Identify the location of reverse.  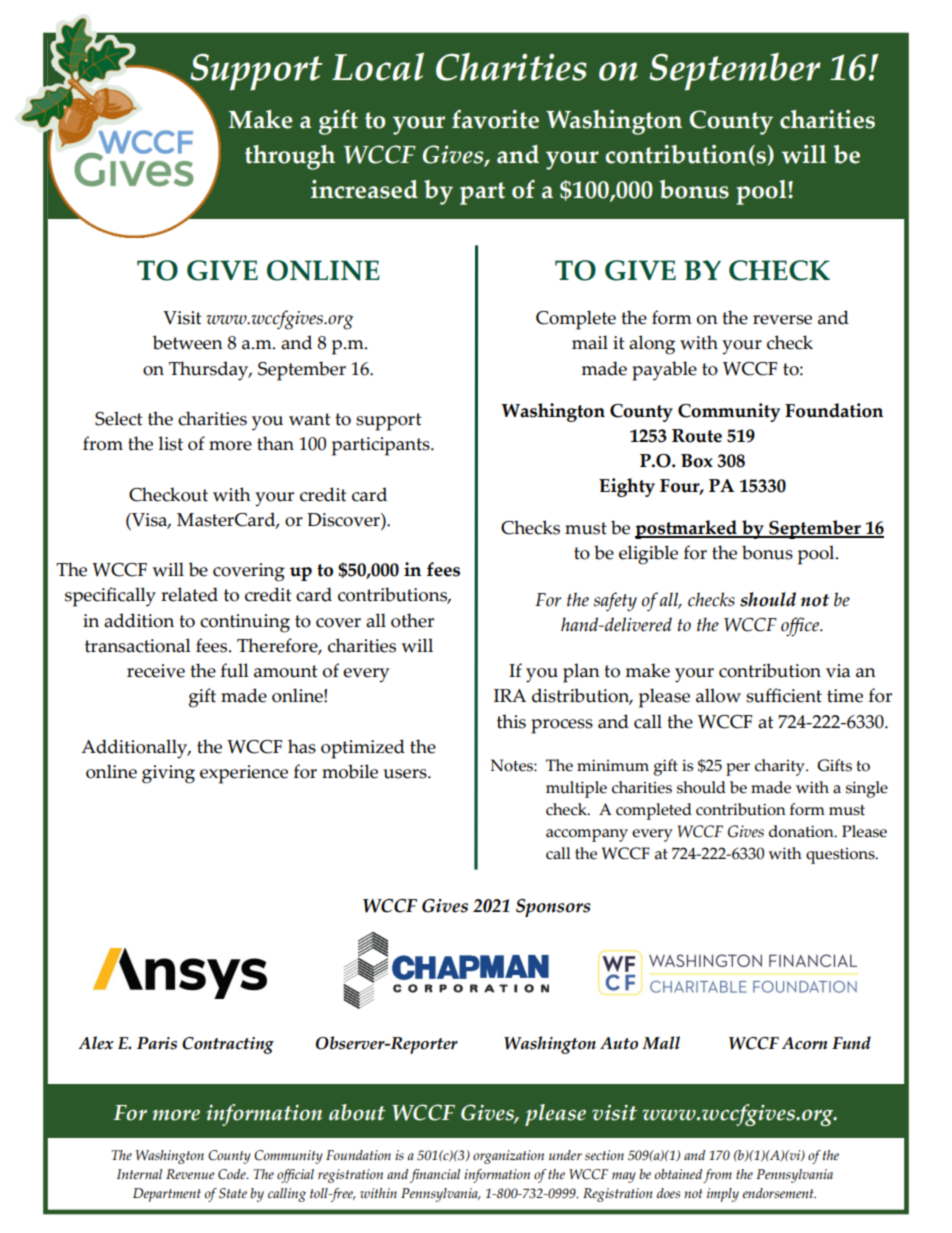
(782, 320).
